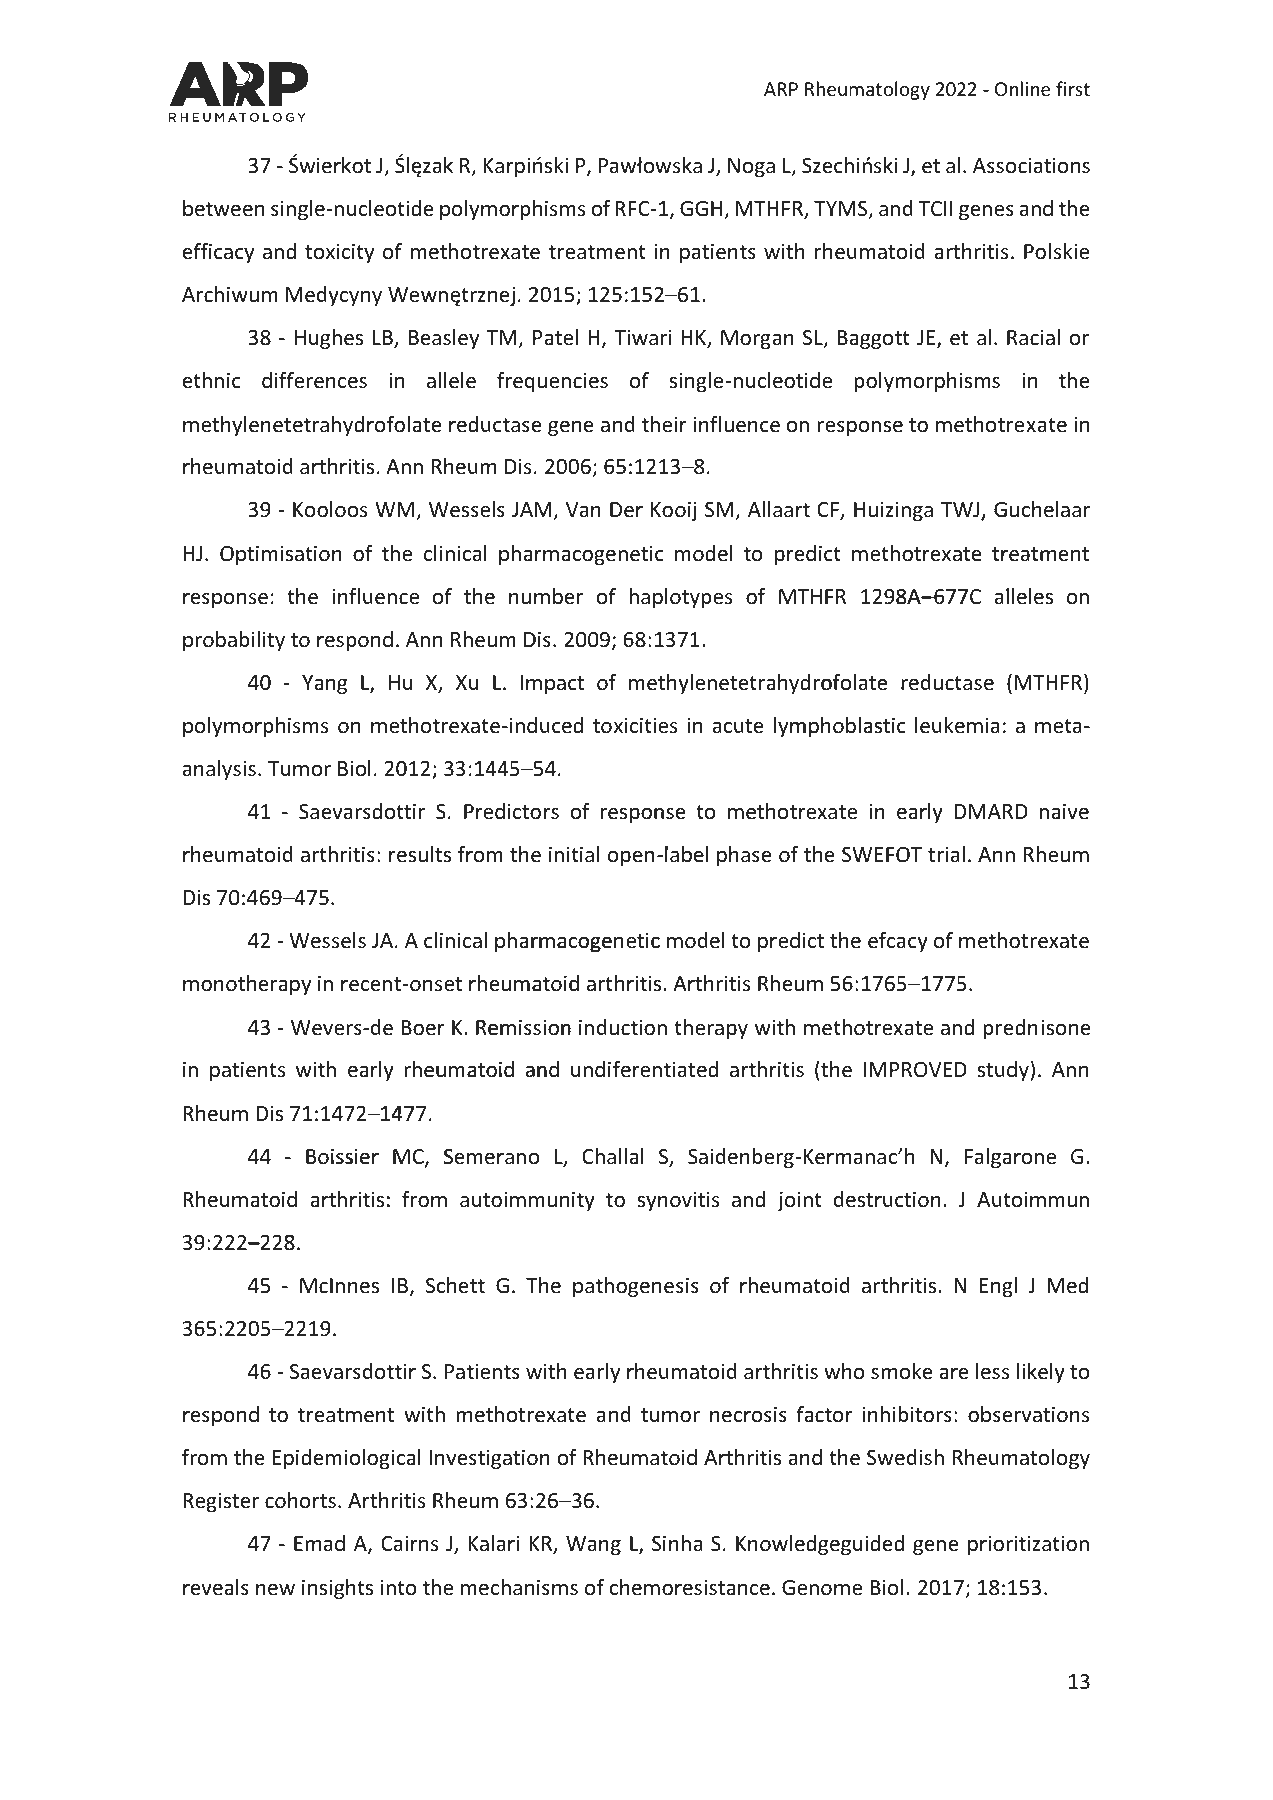 The image size is (1273, 1800). Describe the element at coordinates (751, 167) in the page. I see `Noga` at that location.
